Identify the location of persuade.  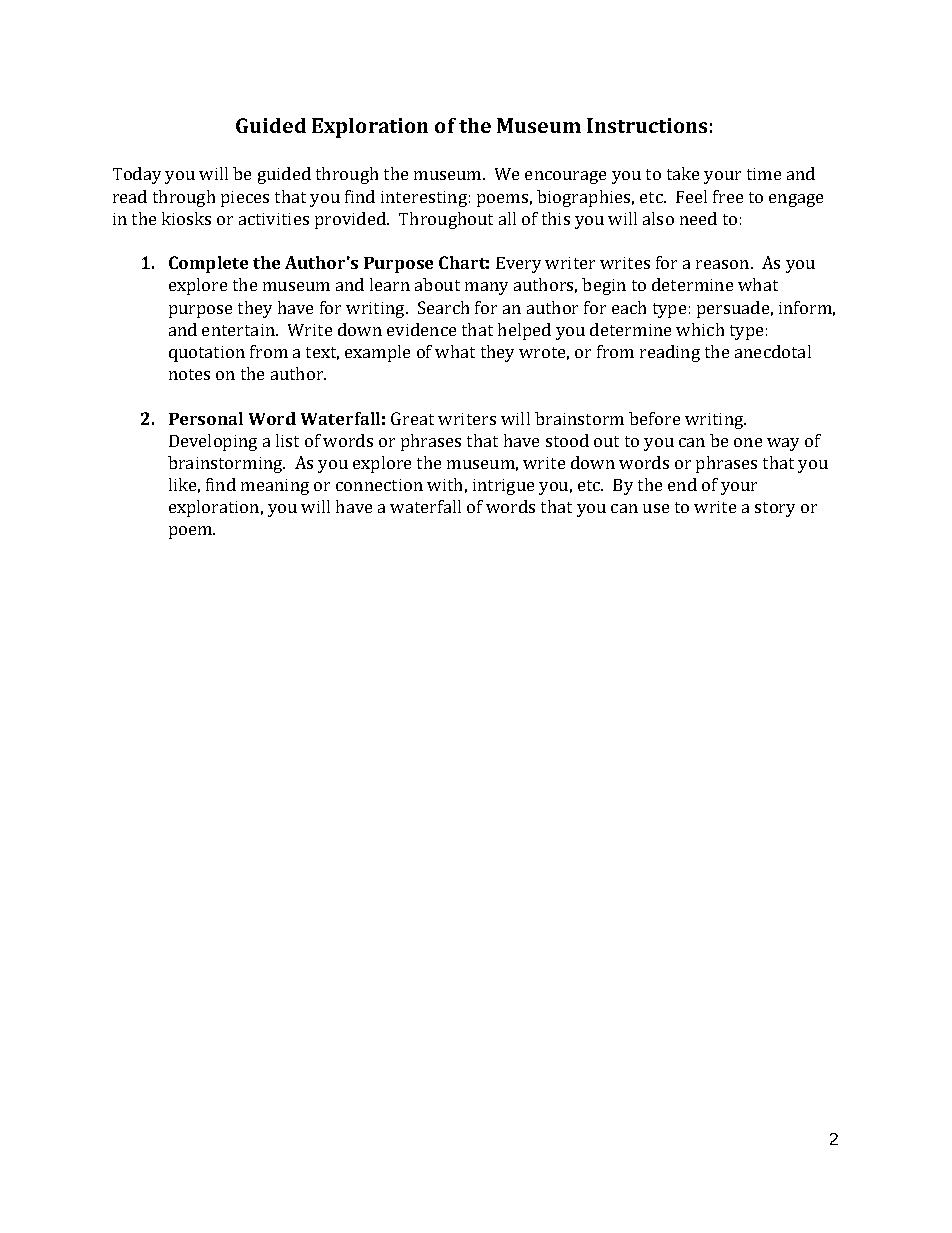
(733, 309).
